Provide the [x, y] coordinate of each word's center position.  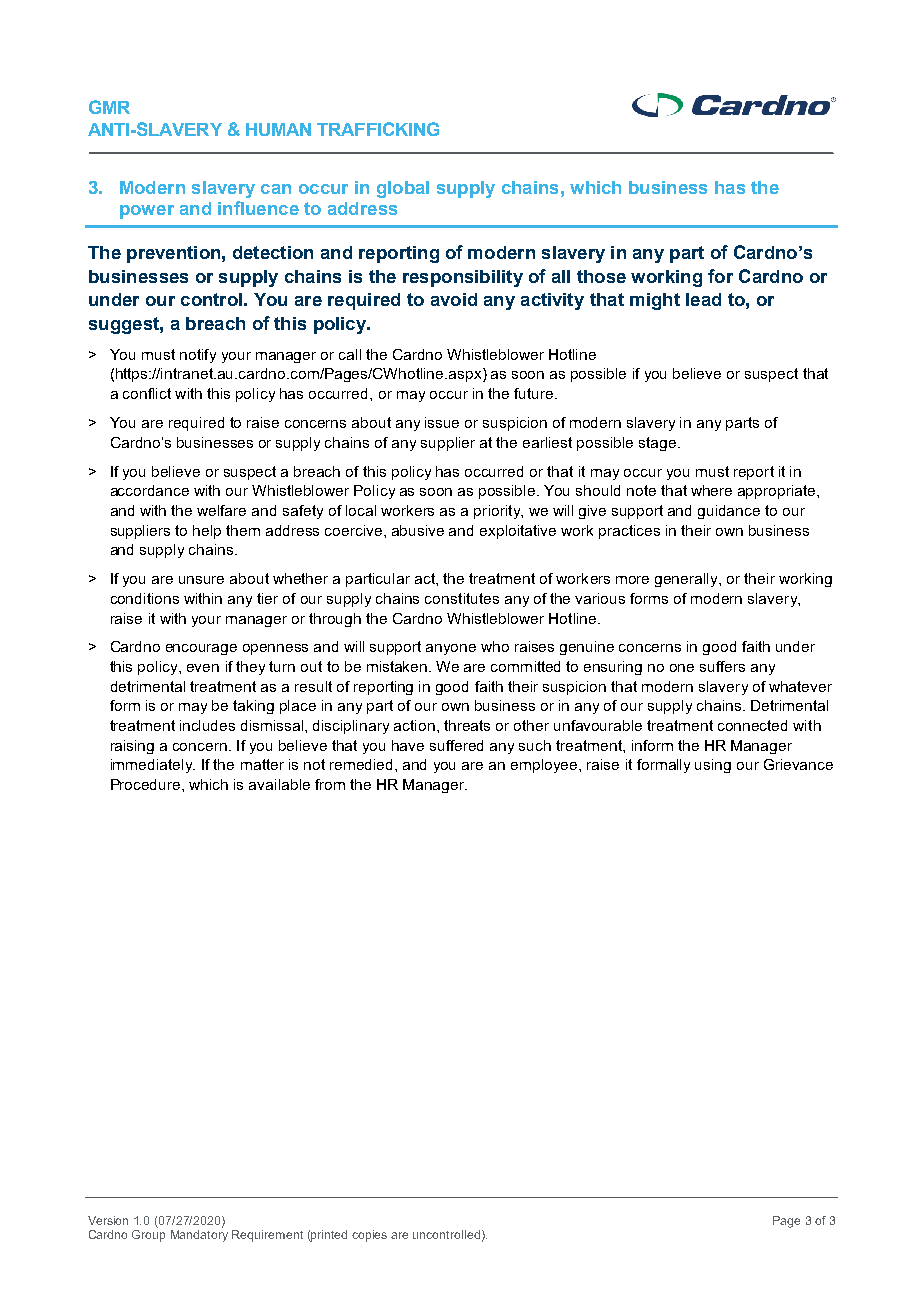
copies [369, 1236]
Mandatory [199, 1236]
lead [703, 299]
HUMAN [278, 129]
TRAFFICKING [378, 129]
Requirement [267, 1236]
